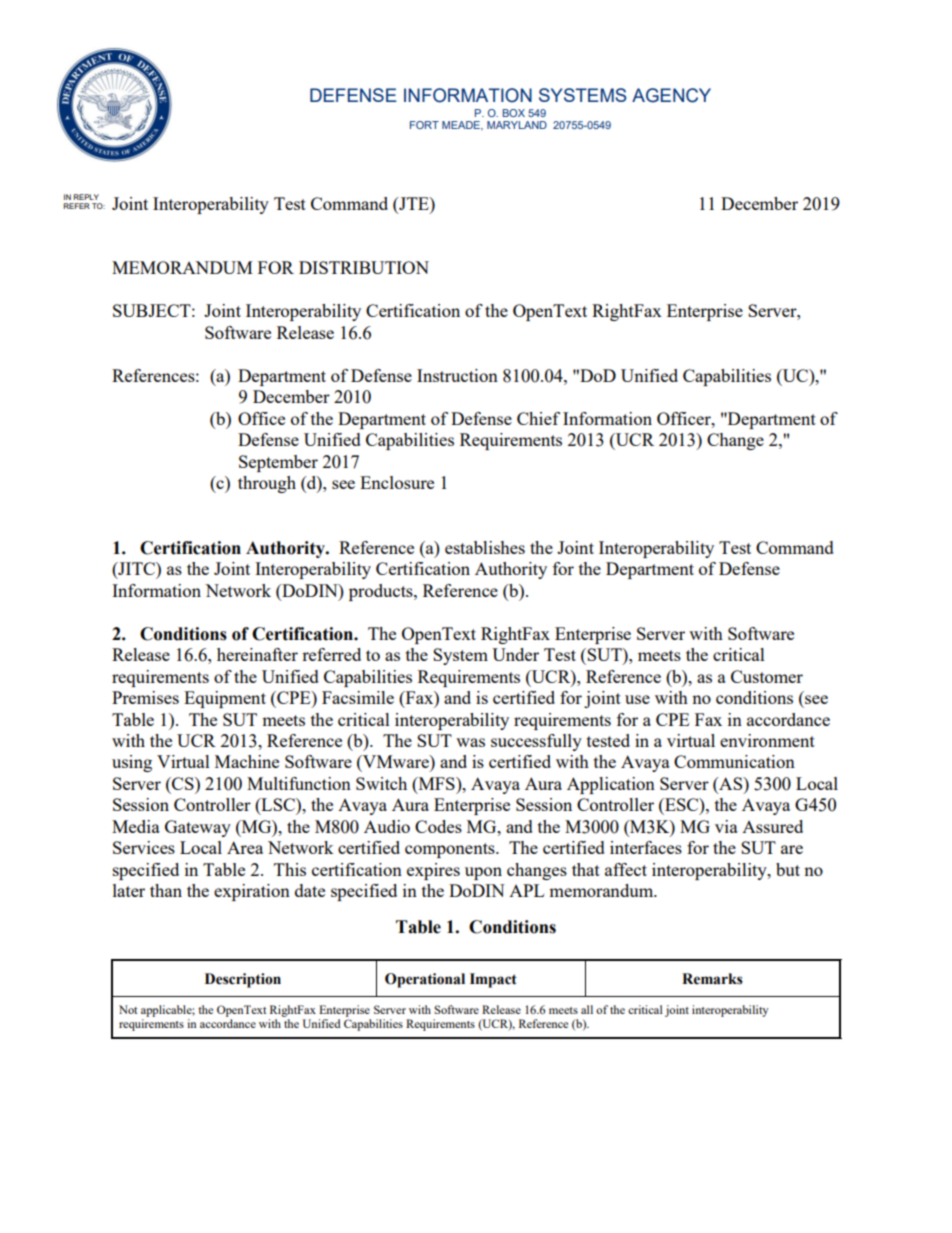 The width and height of the page is (952, 1233). Describe the element at coordinates (424, 125) in the page. I see `FORT` at that location.
